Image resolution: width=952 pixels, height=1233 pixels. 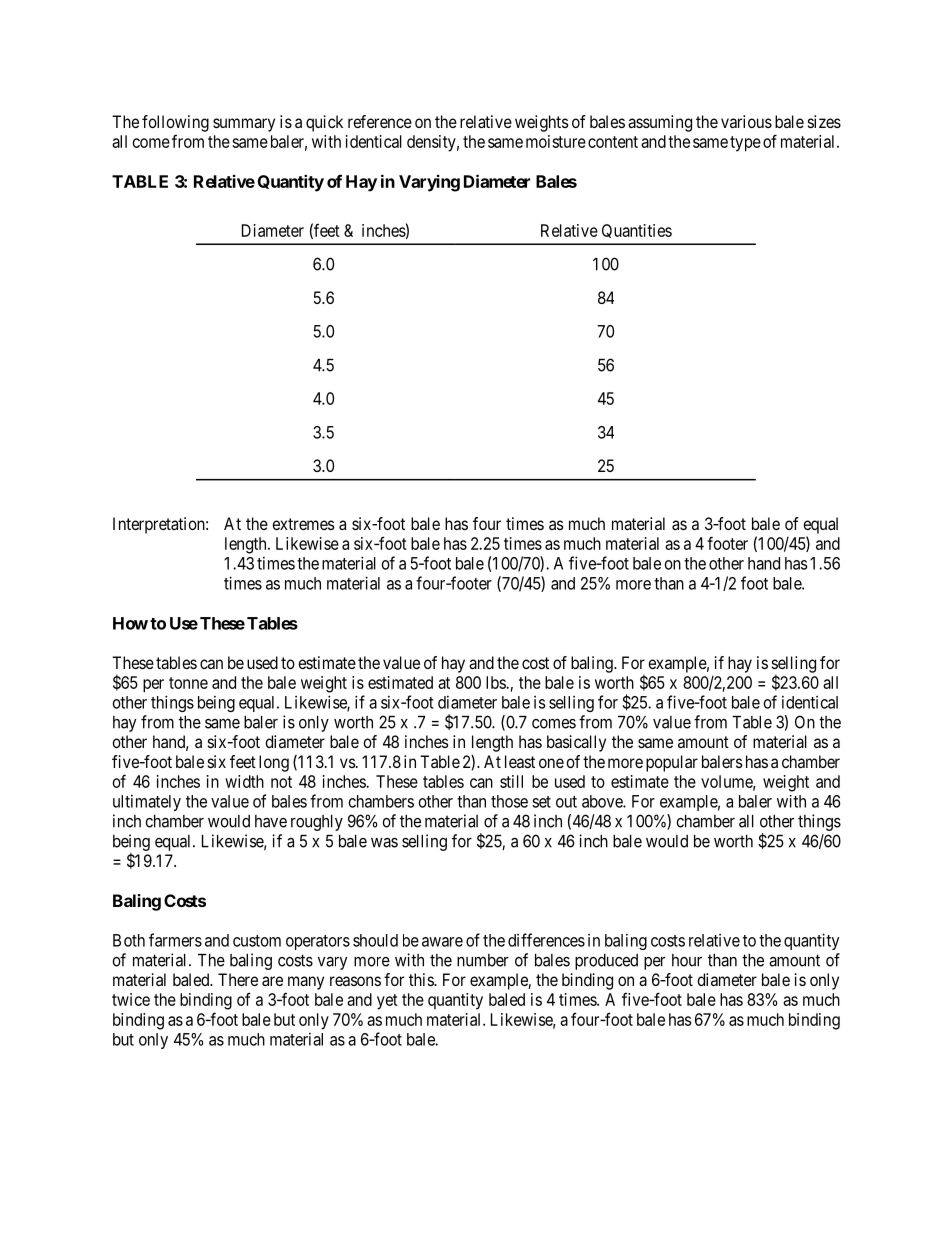 I want to click on lbs, so click(x=496, y=682).
